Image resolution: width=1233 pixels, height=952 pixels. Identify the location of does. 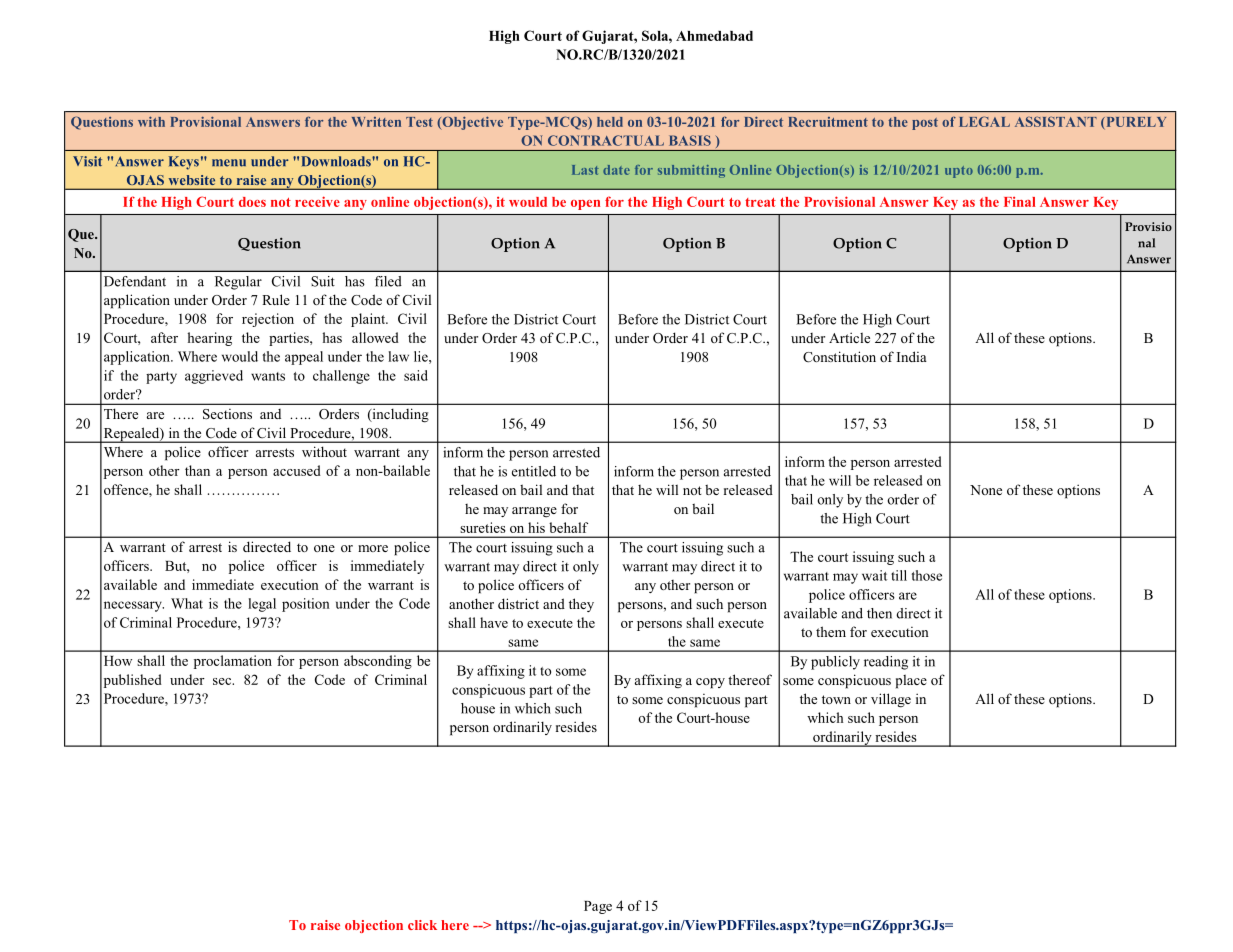
(252, 202).
